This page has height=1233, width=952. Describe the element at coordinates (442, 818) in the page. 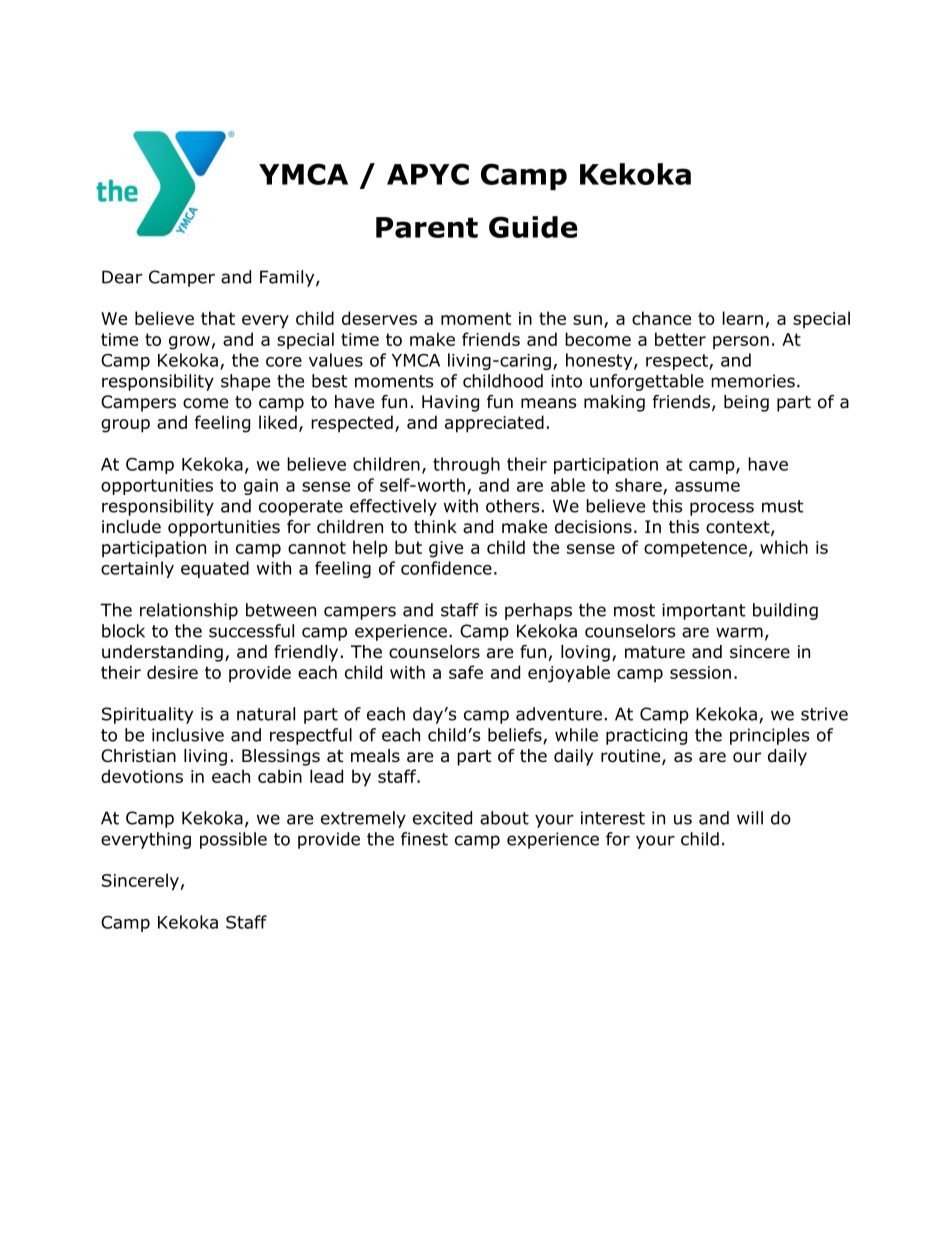

I see `excited` at that location.
